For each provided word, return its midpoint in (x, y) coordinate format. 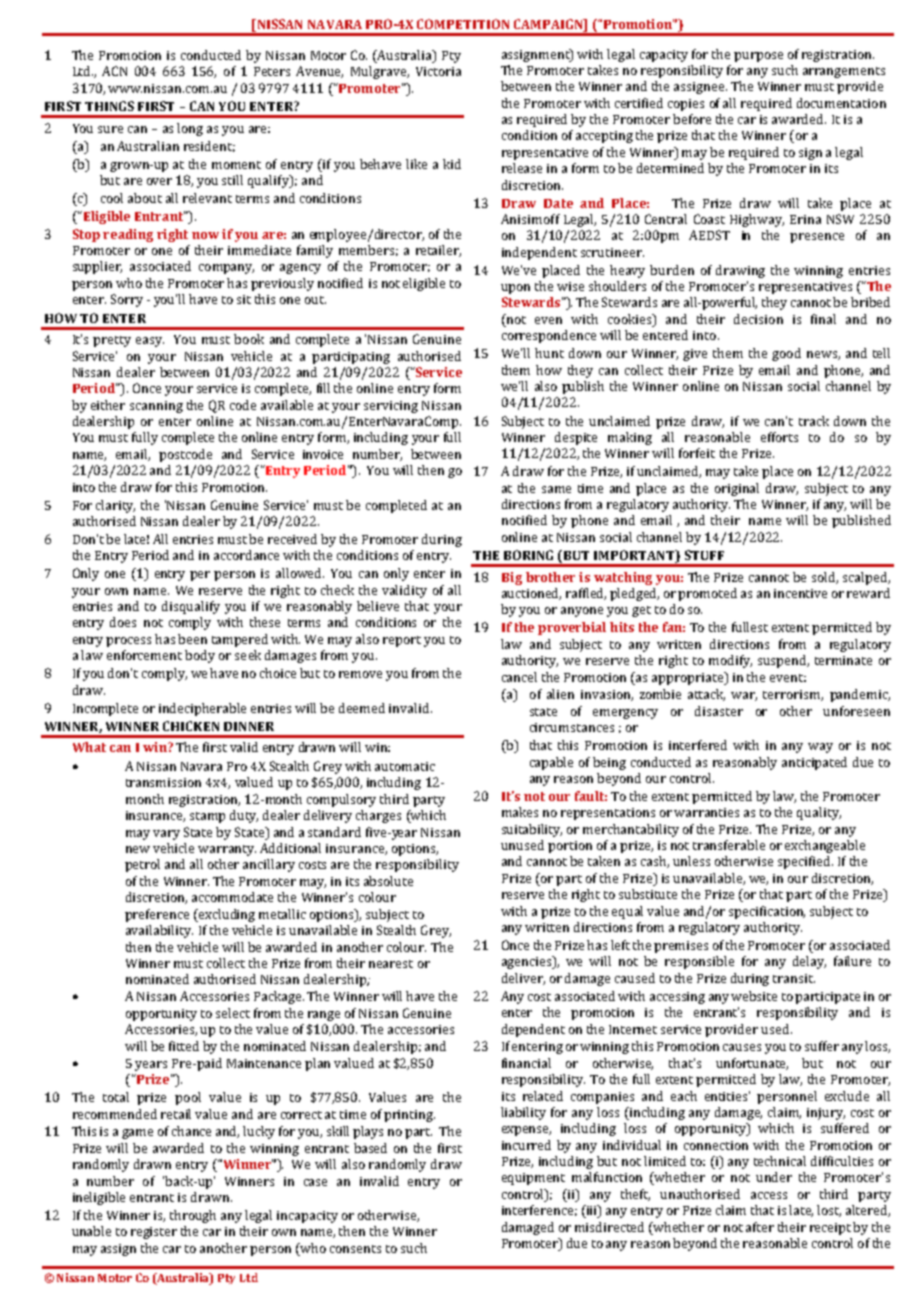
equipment (533, 1179)
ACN (114, 71)
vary (166, 835)
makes (520, 812)
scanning (156, 407)
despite (576, 438)
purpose (758, 57)
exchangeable (825, 846)
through (193, 1216)
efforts (779, 437)
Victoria (438, 71)
